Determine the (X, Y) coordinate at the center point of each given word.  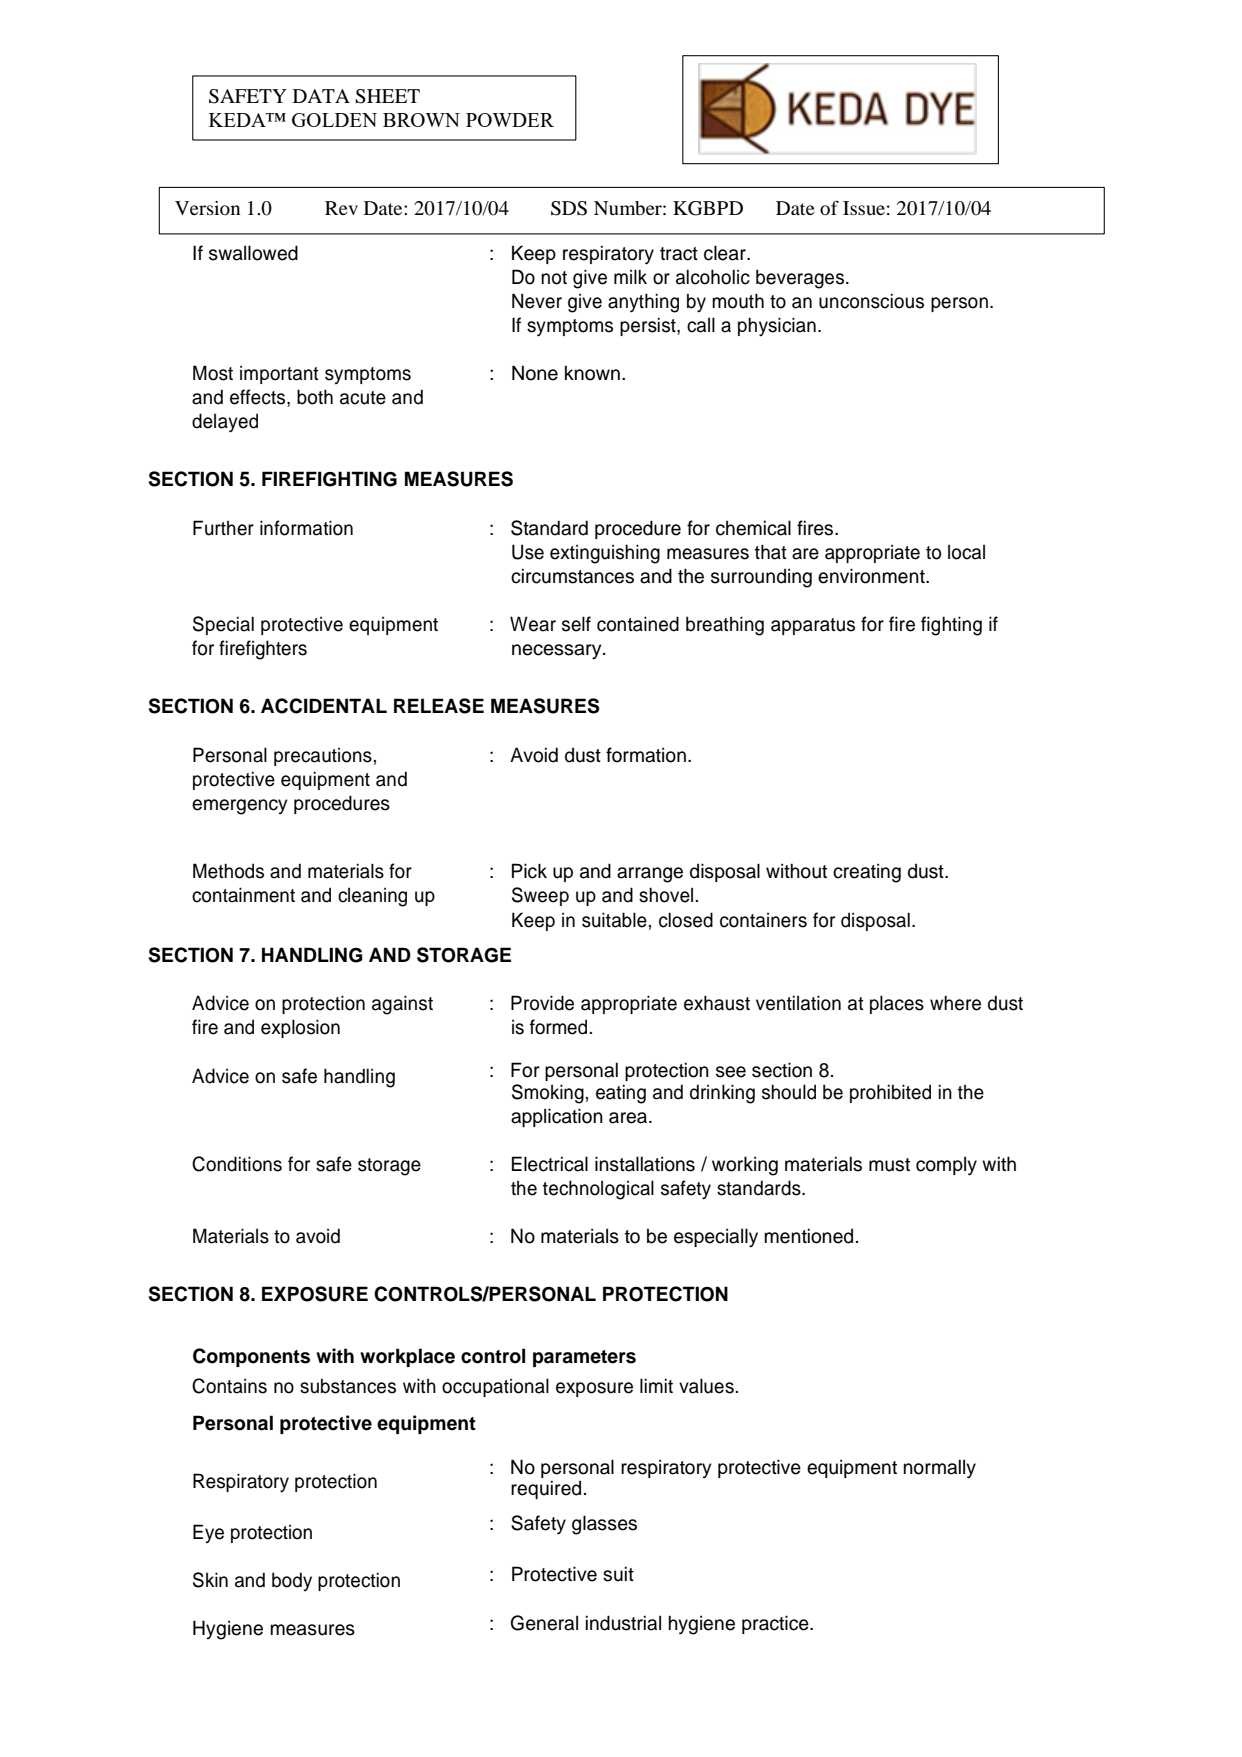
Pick (529, 871)
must (889, 1165)
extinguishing (605, 554)
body (292, 1581)
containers (763, 920)
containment (243, 895)
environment (872, 576)
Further (223, 528)
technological (598, 1190)
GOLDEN (334, 120)
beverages (801, 279)
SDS (569, 208)
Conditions (237, 1164)
